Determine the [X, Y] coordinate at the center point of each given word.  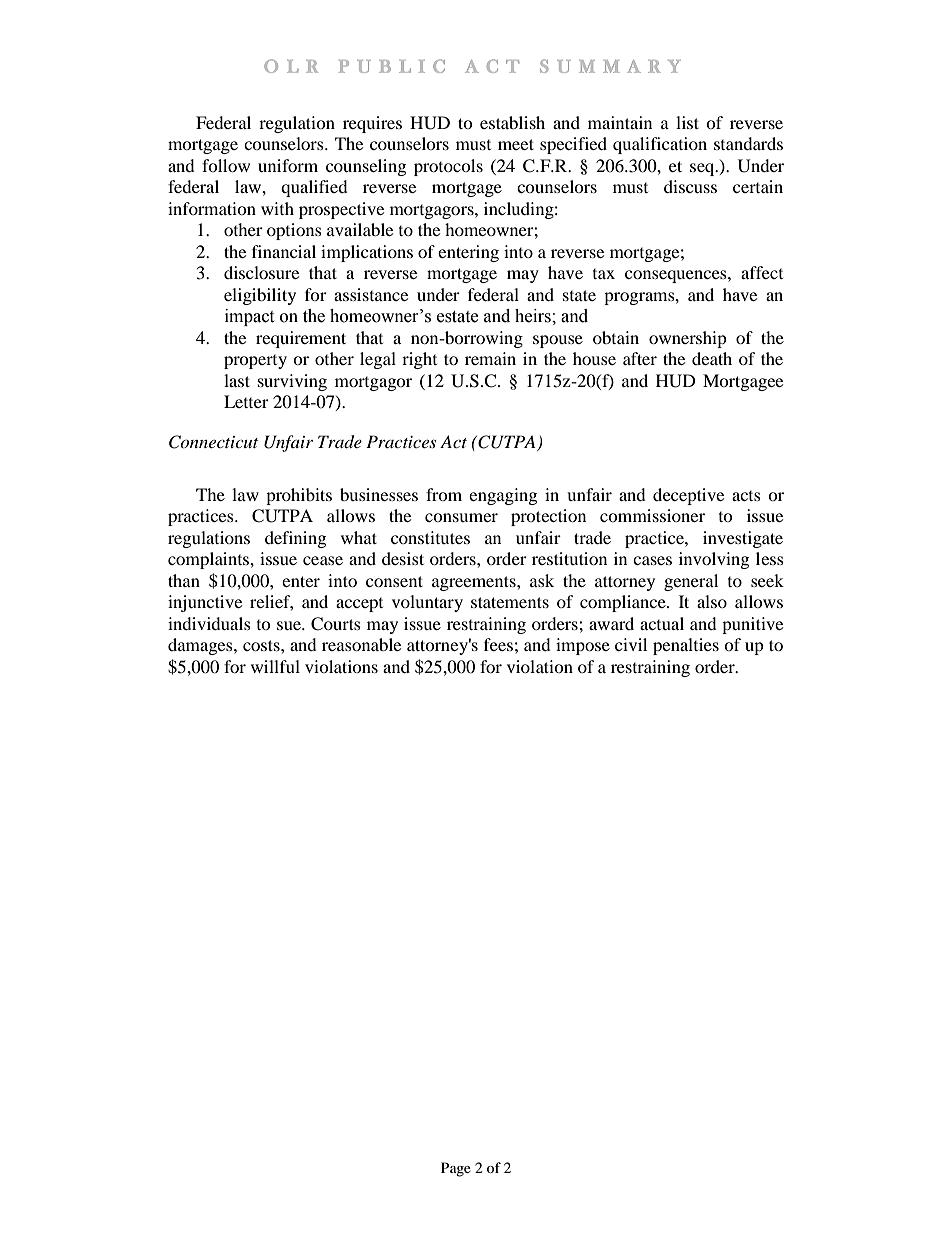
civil [631, 644]
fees [498, 644]
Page [456, 1169]
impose [583, 646]
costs [262, 645]
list [687, 122]
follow [226, 165]
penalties [686, 646]
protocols [448, 167]
